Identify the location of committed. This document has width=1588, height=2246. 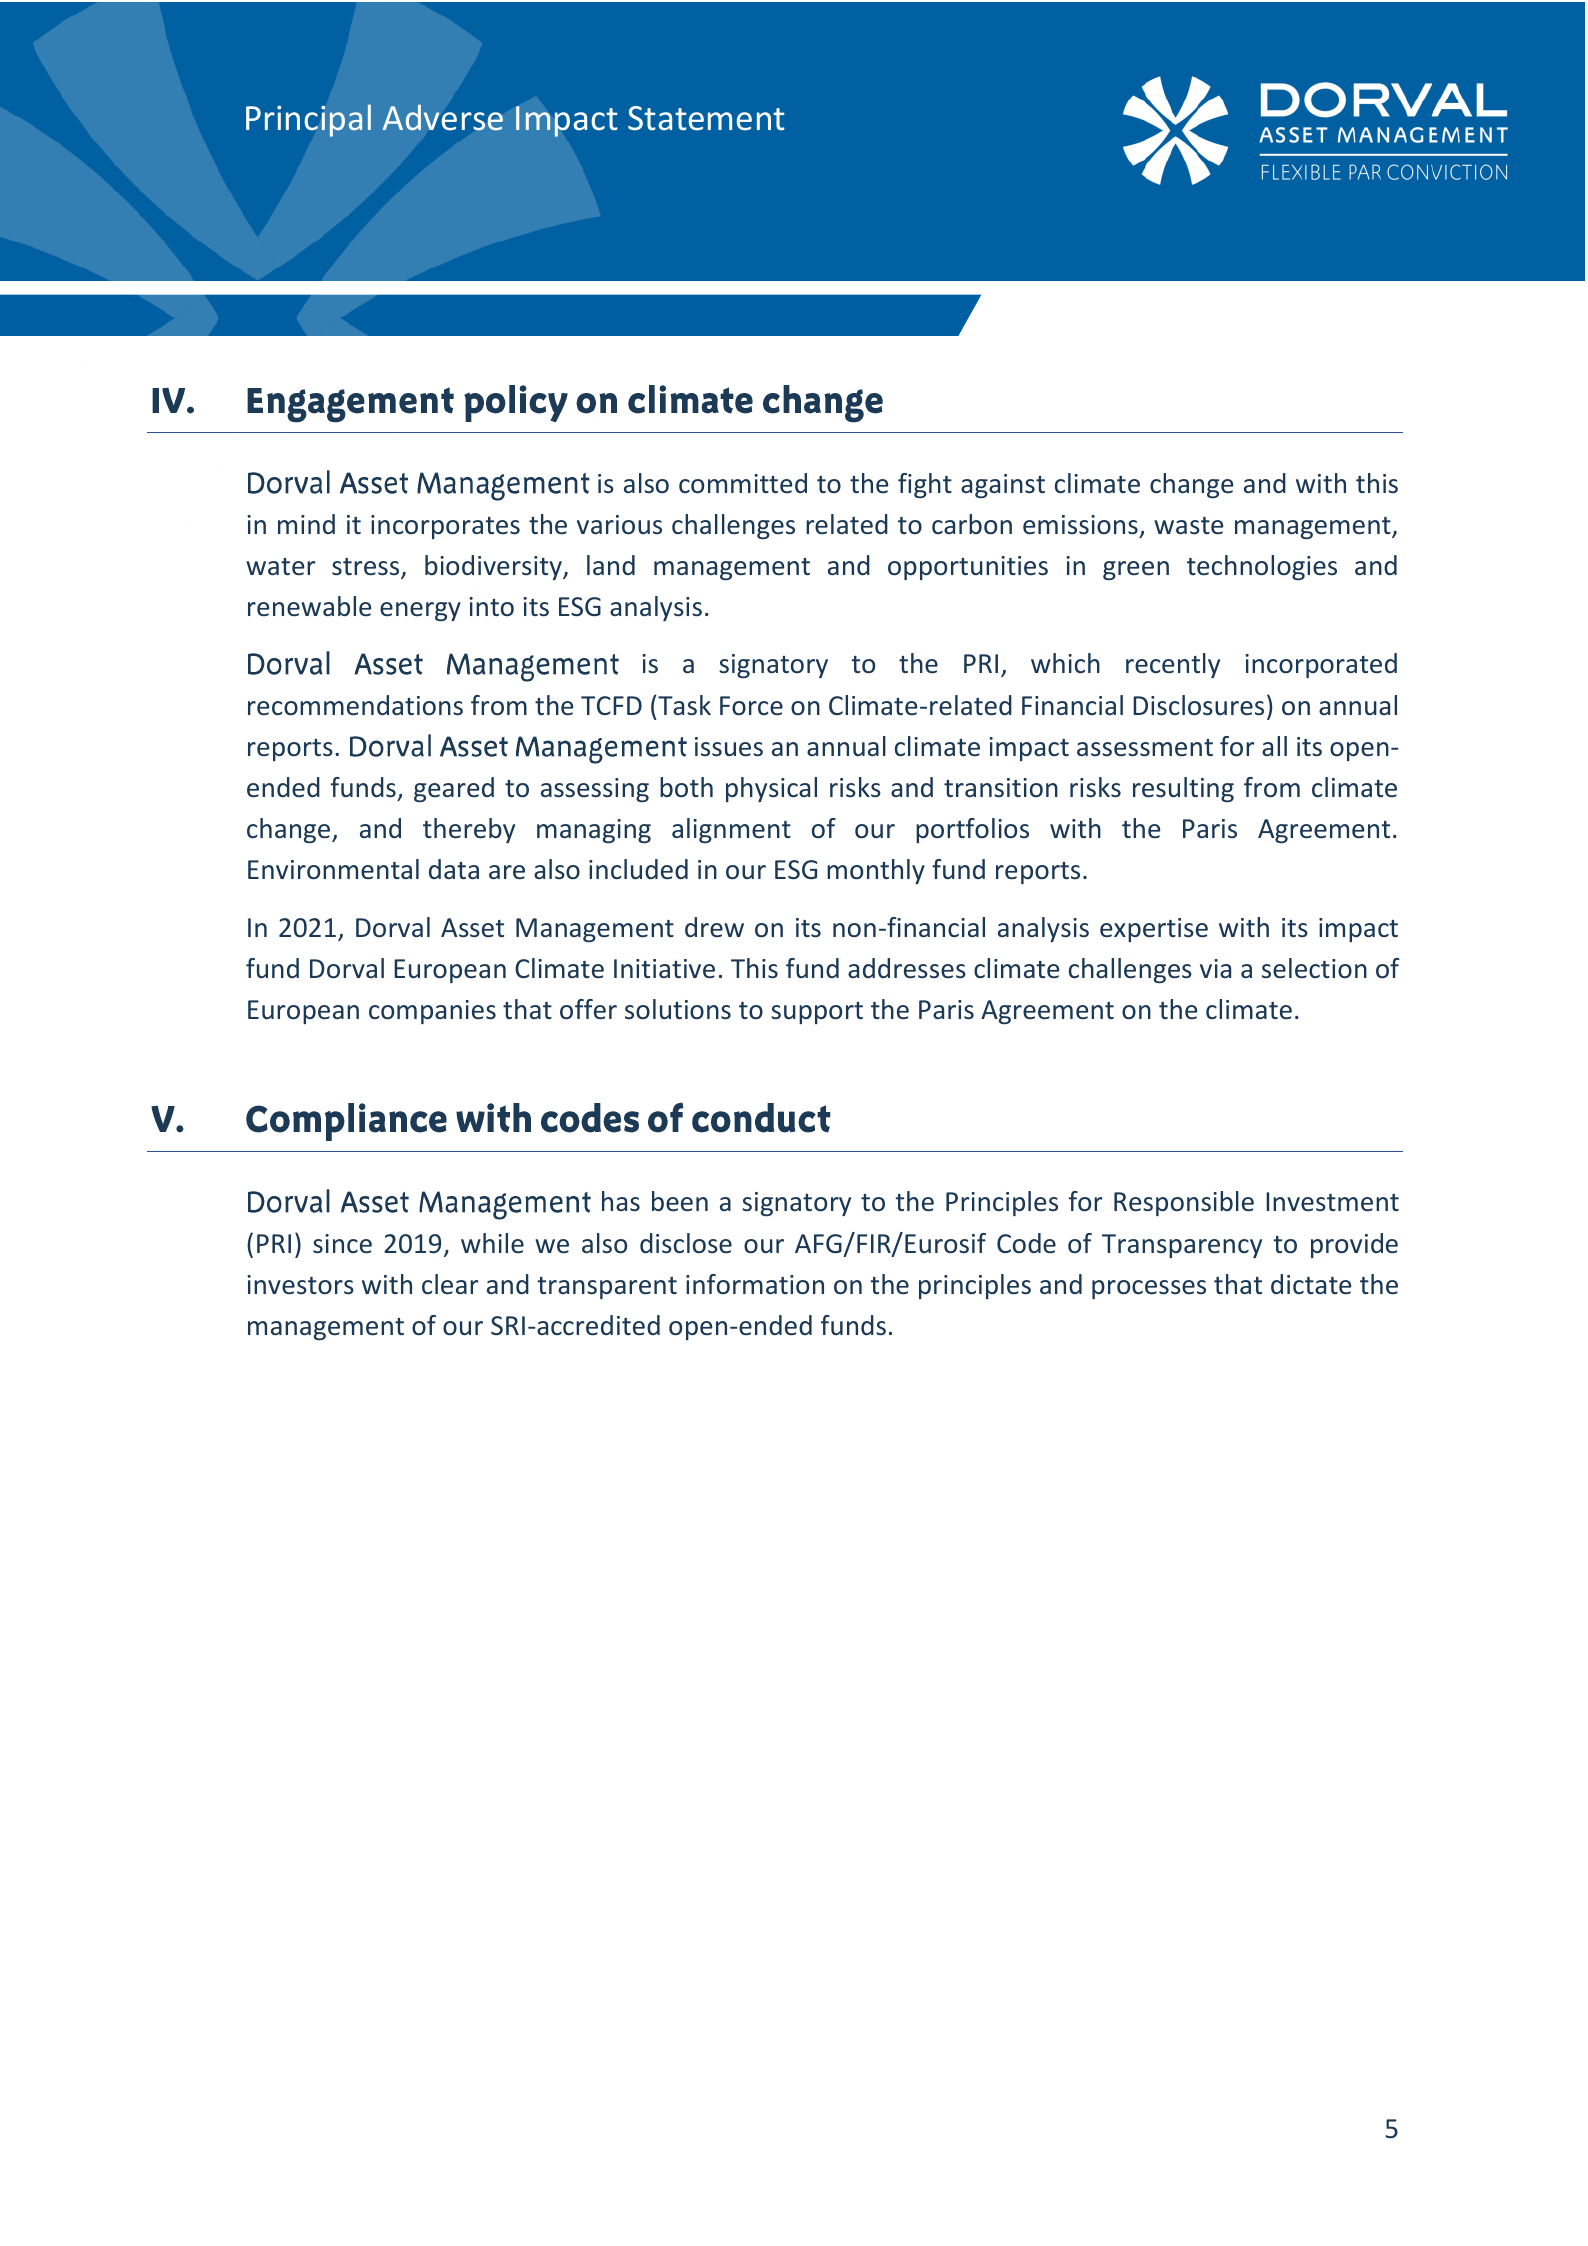
(743, 483).
